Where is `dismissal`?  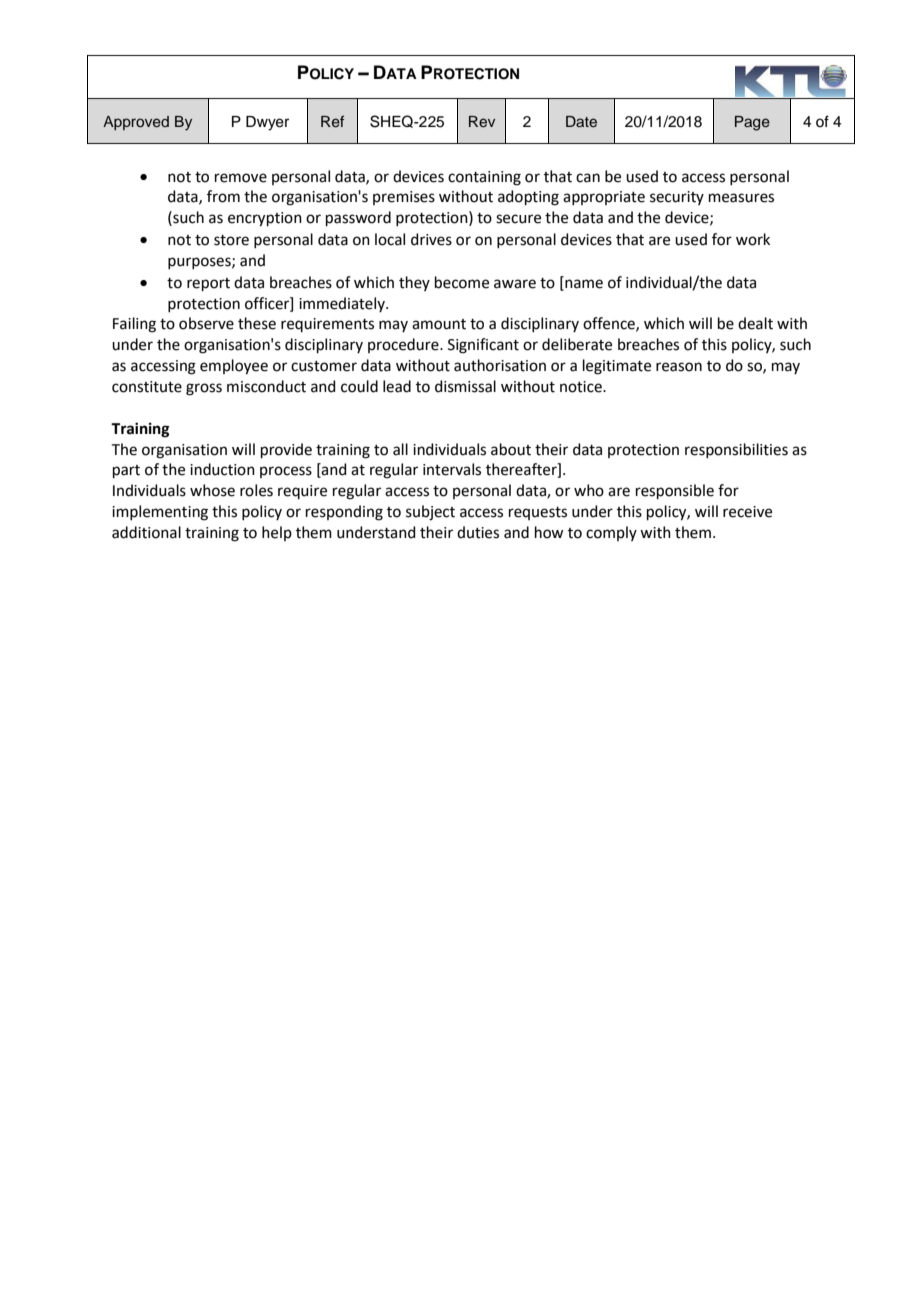
dismissal is located at coordinates (465, 386).
